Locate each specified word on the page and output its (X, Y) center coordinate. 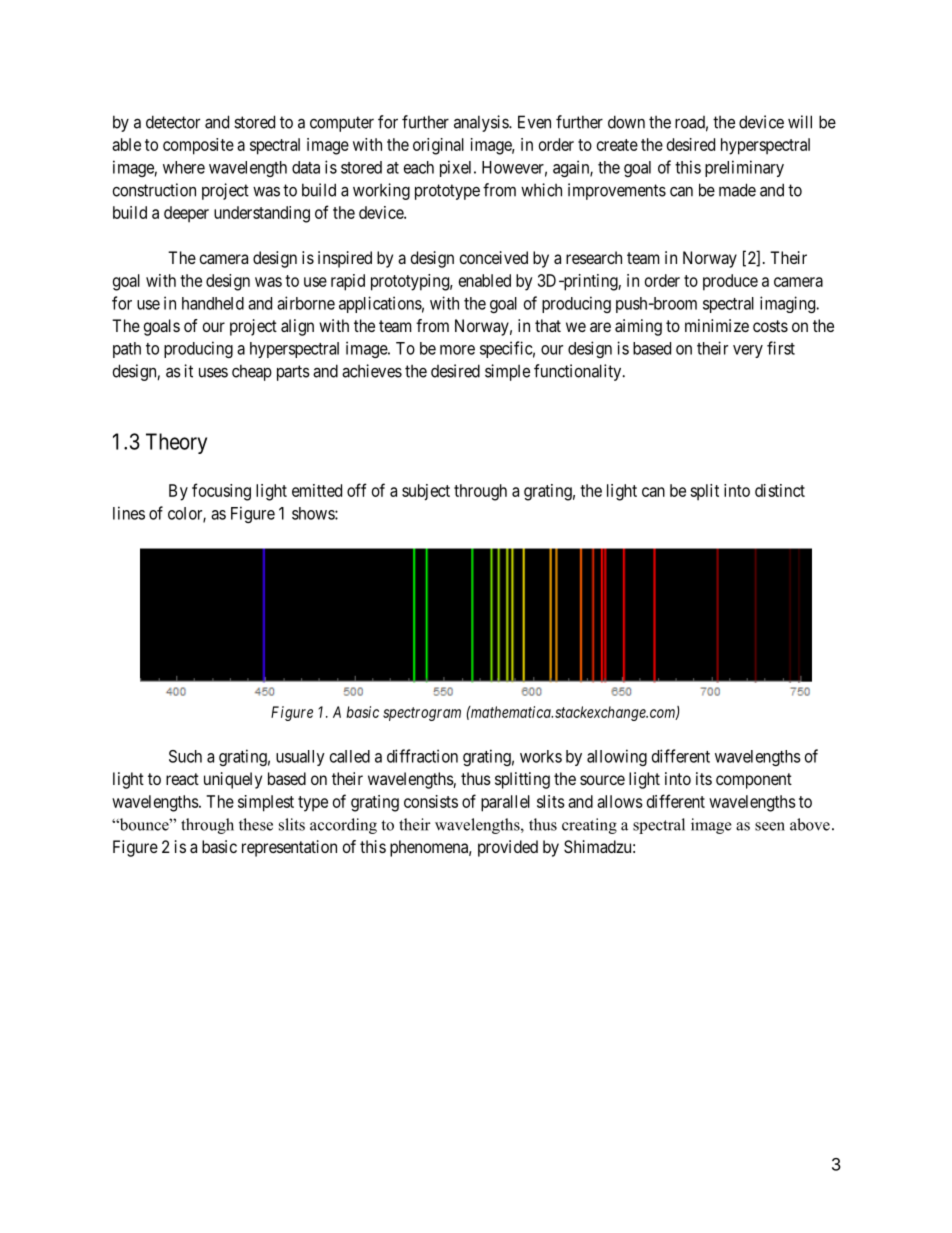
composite (198, 146)
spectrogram (422, 714)
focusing (221, 492)
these (256, 824)
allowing (617, 757)
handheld (213, 303)
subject (426, 492)
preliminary (744, 168)
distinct (780, 490)
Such (185, 756)
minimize (717, 325)
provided (508, 848)
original (438, 146)
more (457, 350)
